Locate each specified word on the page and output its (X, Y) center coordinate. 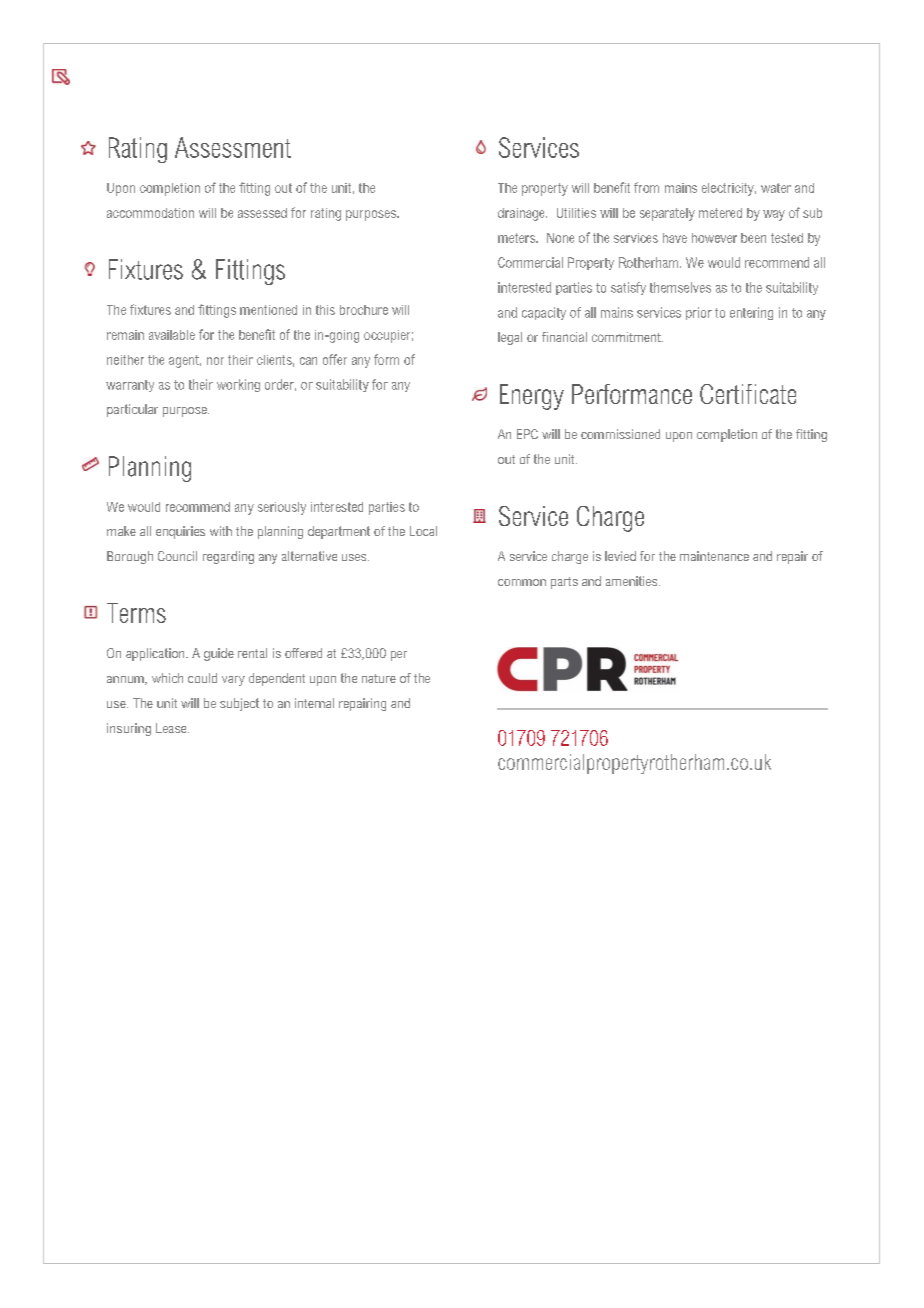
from (646, 187)
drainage (522, 214)
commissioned (620, 434)
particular (132, 410)
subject (239, 704)
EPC (527, 434)
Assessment (233, 147)
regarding (228, 557)
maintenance (714, 556)
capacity (544, 313)
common (522, 582)
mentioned (268, 310)
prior (699, 313)
